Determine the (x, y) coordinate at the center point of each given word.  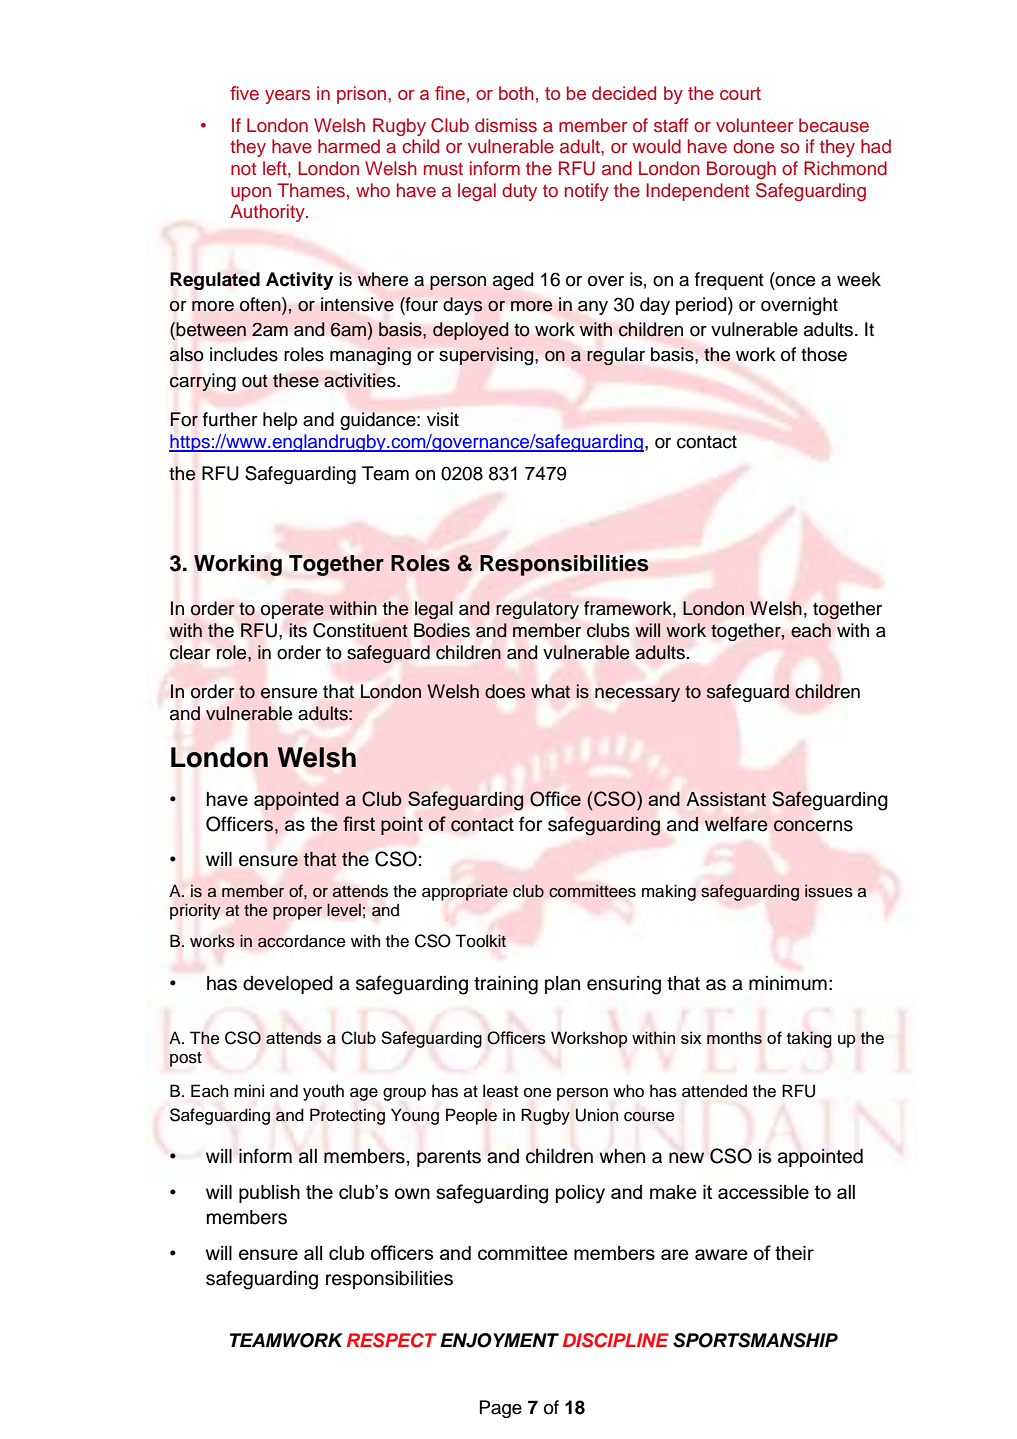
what (550, 691)
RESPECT (392, 1340)
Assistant (726, 799)
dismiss (506, 125)
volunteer (754, 125)
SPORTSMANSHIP (755, 1340)
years (287, 97)
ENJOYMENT (499, 1340)
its (298, 630)
